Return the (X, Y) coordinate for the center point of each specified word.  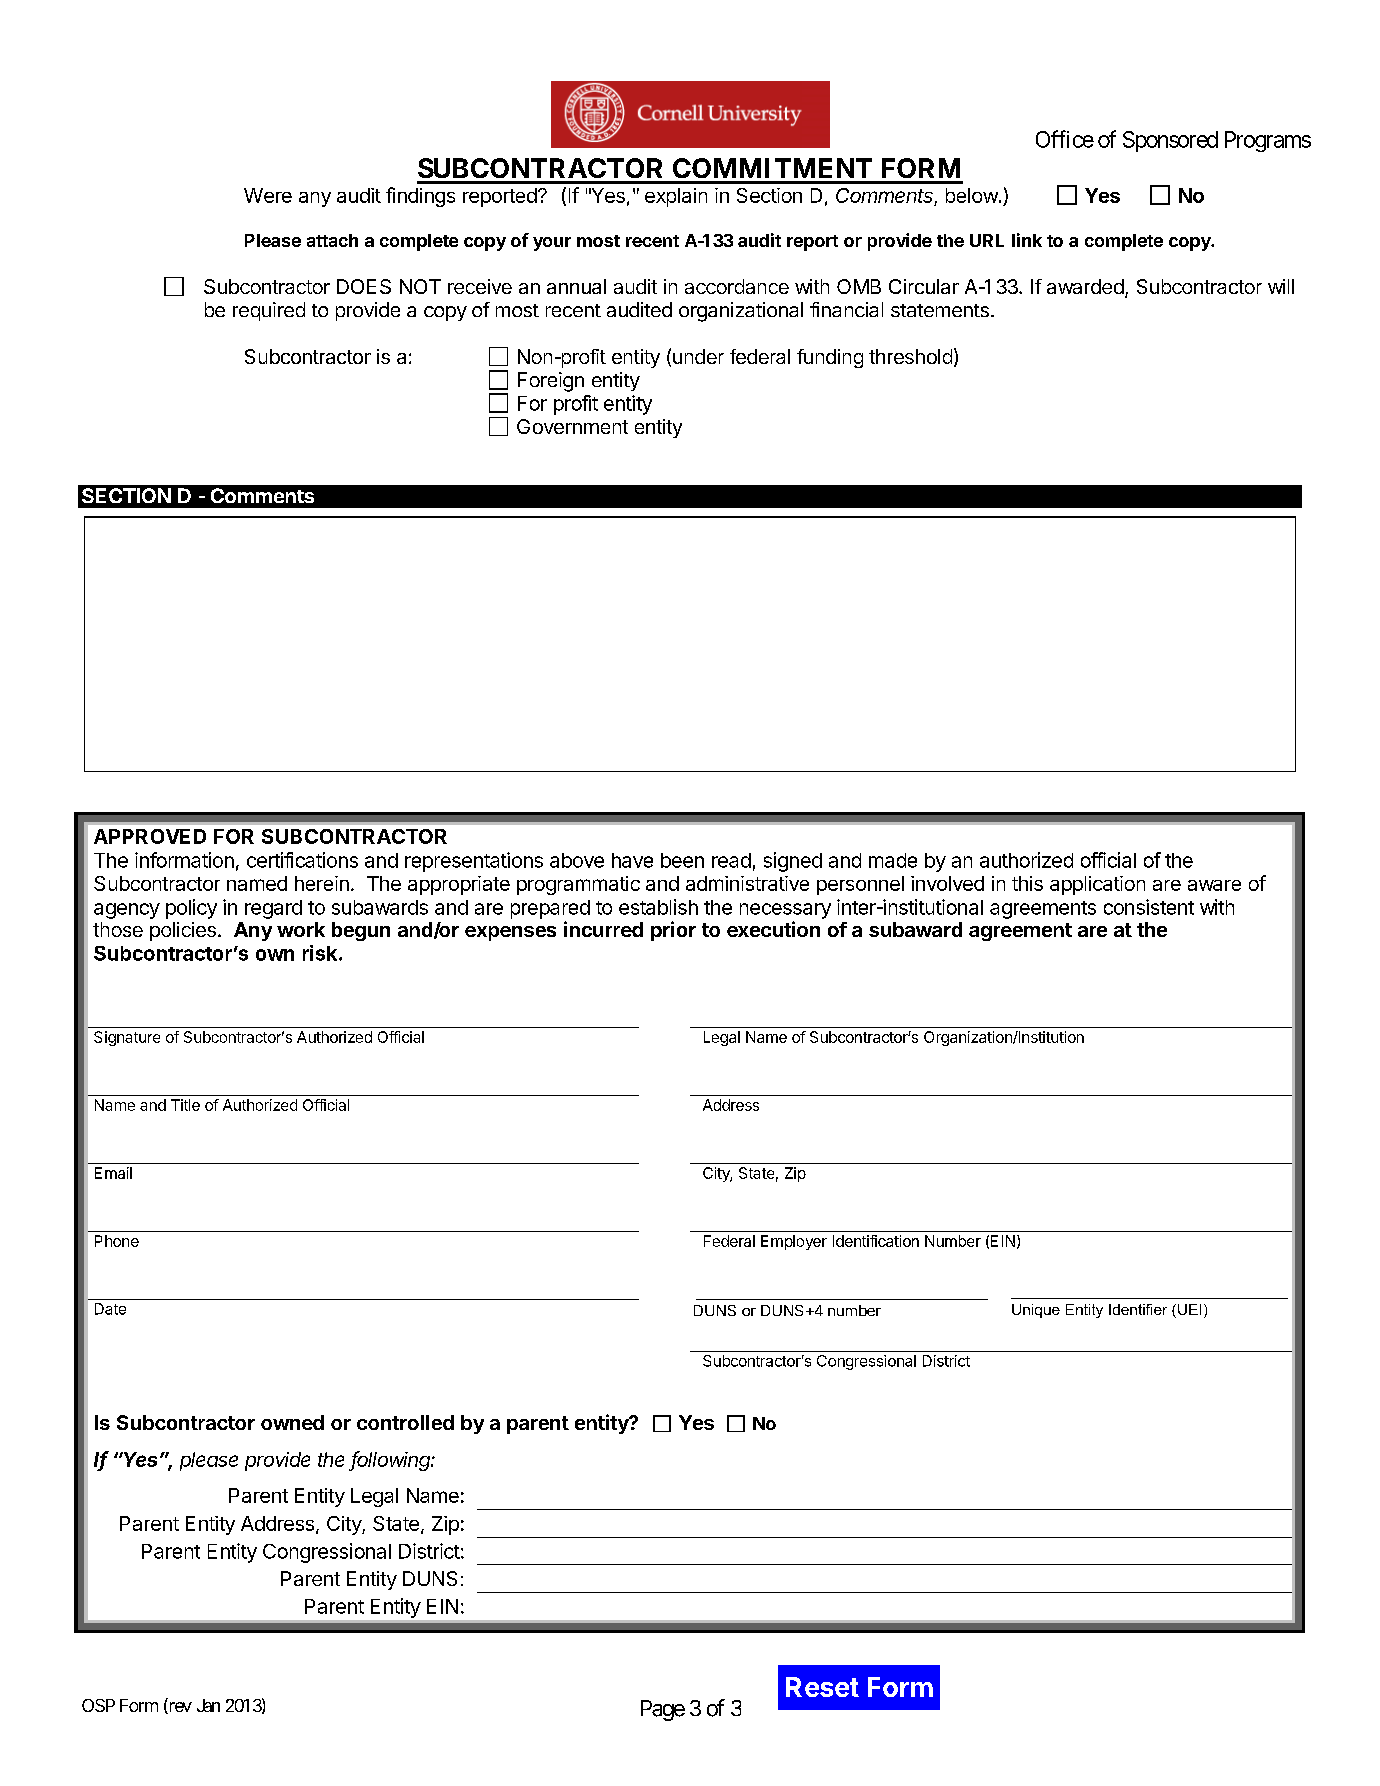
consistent (1149, 907)
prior (673, 931)
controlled (405, 1422)
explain (676, 197)
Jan (208, 1705)
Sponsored (1170, 141)
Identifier (1138, 1309)
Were (268, 195)
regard (273, 909)
